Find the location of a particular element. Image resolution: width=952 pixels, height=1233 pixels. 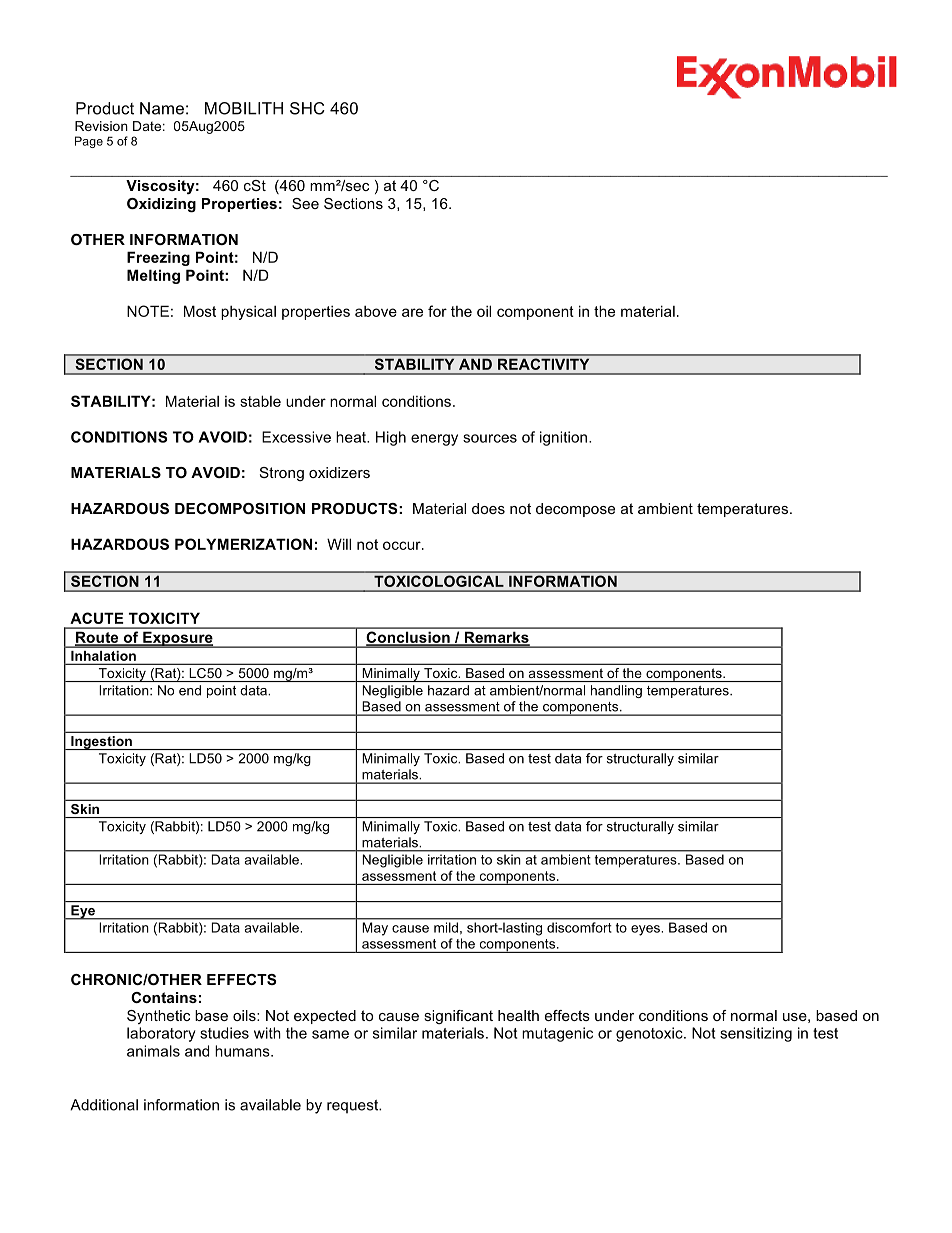

are is located at coordinates (412, 312).
